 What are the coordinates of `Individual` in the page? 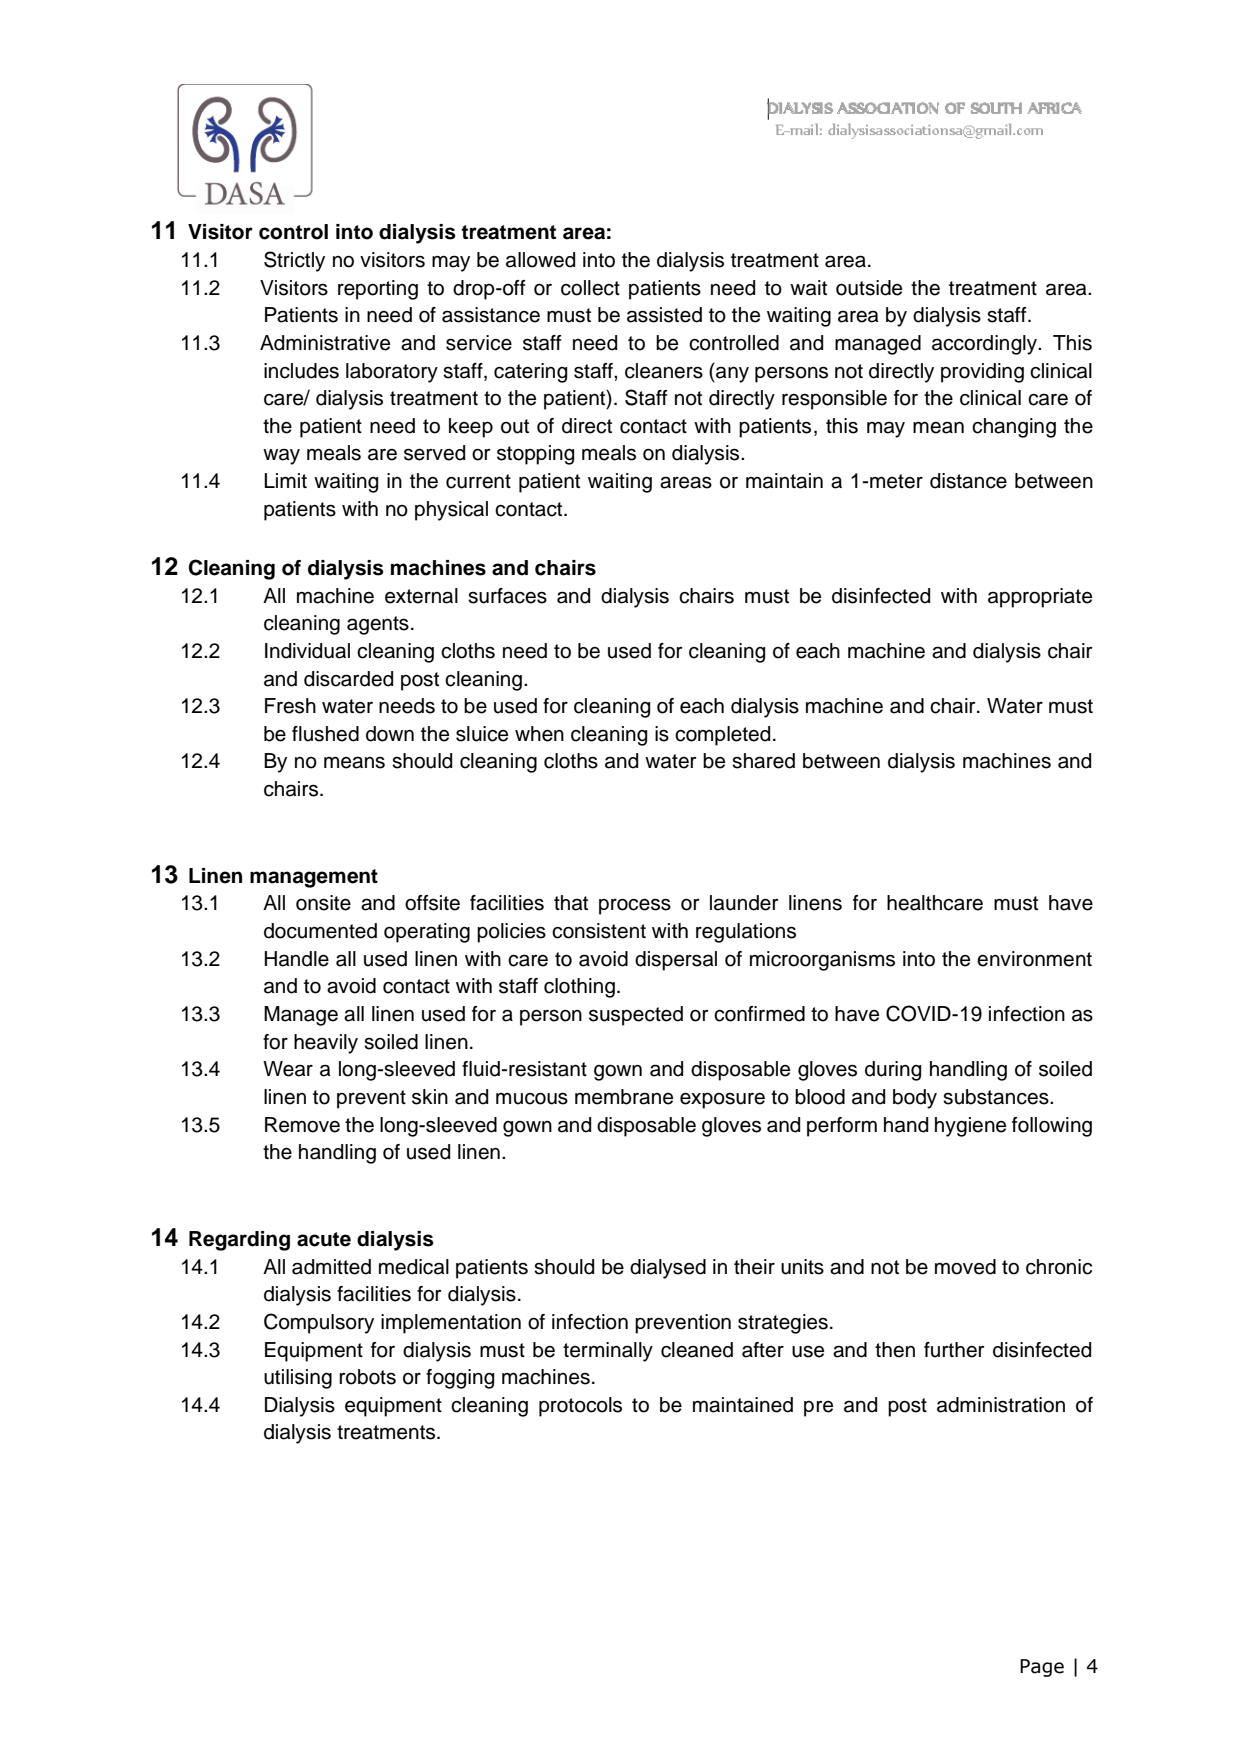 It's located at (307, 651).
